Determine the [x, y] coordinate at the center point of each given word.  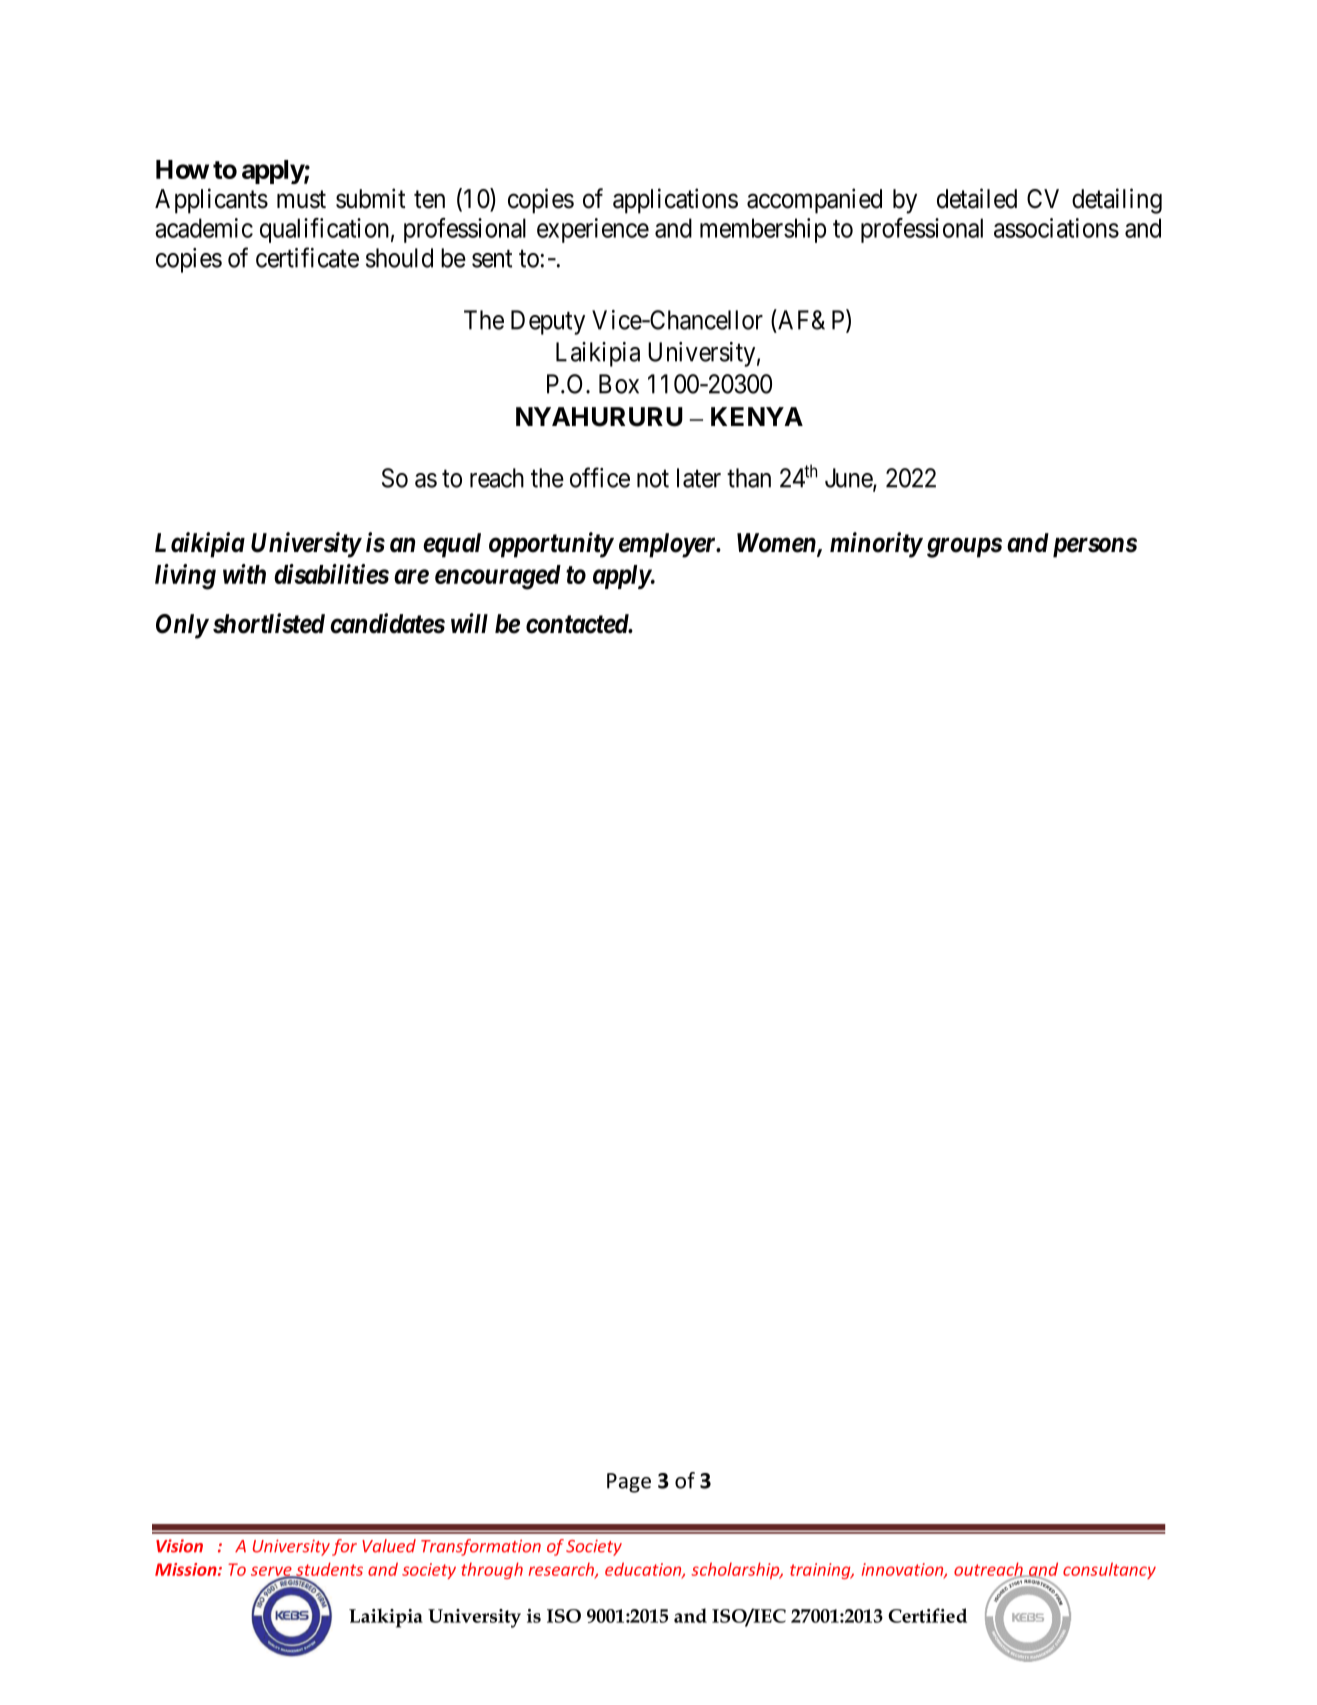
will [469, 623]
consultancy [1109, 1570]
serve [272, 1572]
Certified [927, 1615]
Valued [389, 1546]
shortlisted [269, 623]
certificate [307, 257]
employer [668, 545]
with [244, 574]
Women [777, 544]
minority [876, 545]
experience [593, 230]
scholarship [736, 1570]
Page [629, 1483]
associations [1056, 228]
